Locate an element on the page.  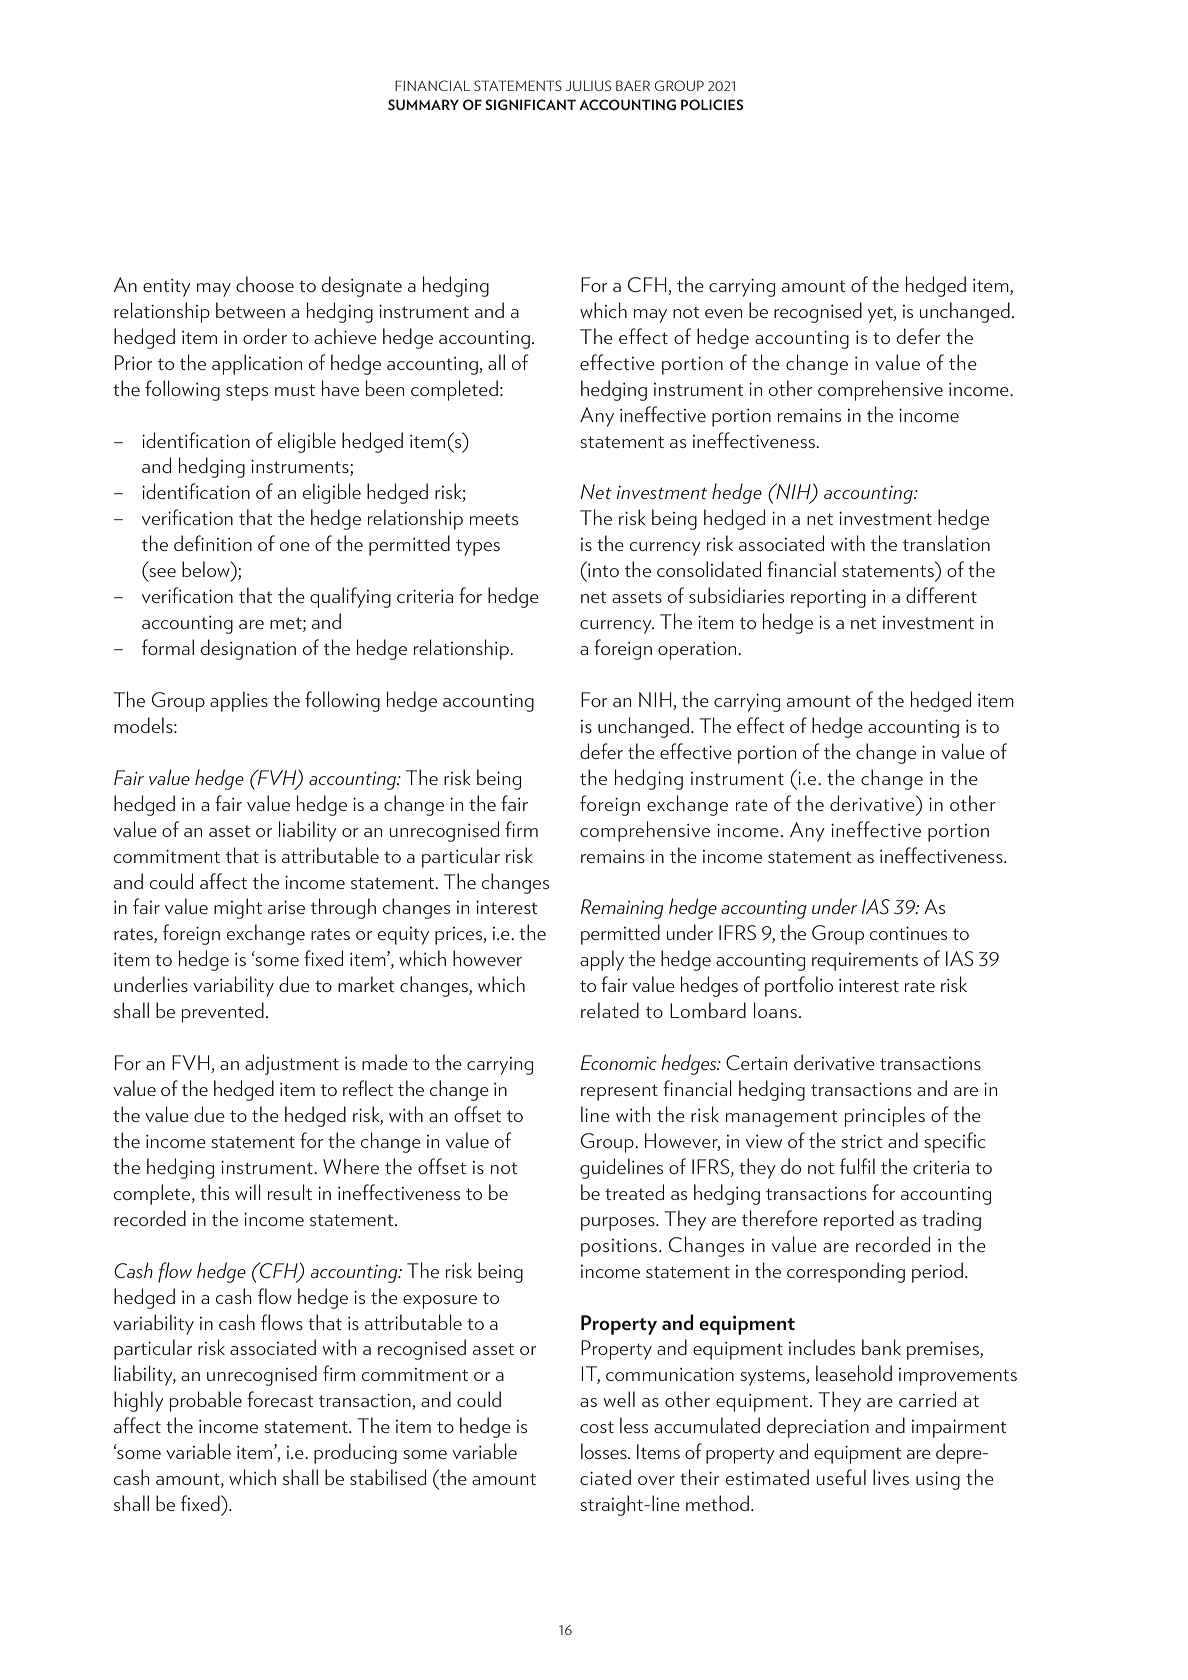
probable is located at coordinates (206, 1401).
